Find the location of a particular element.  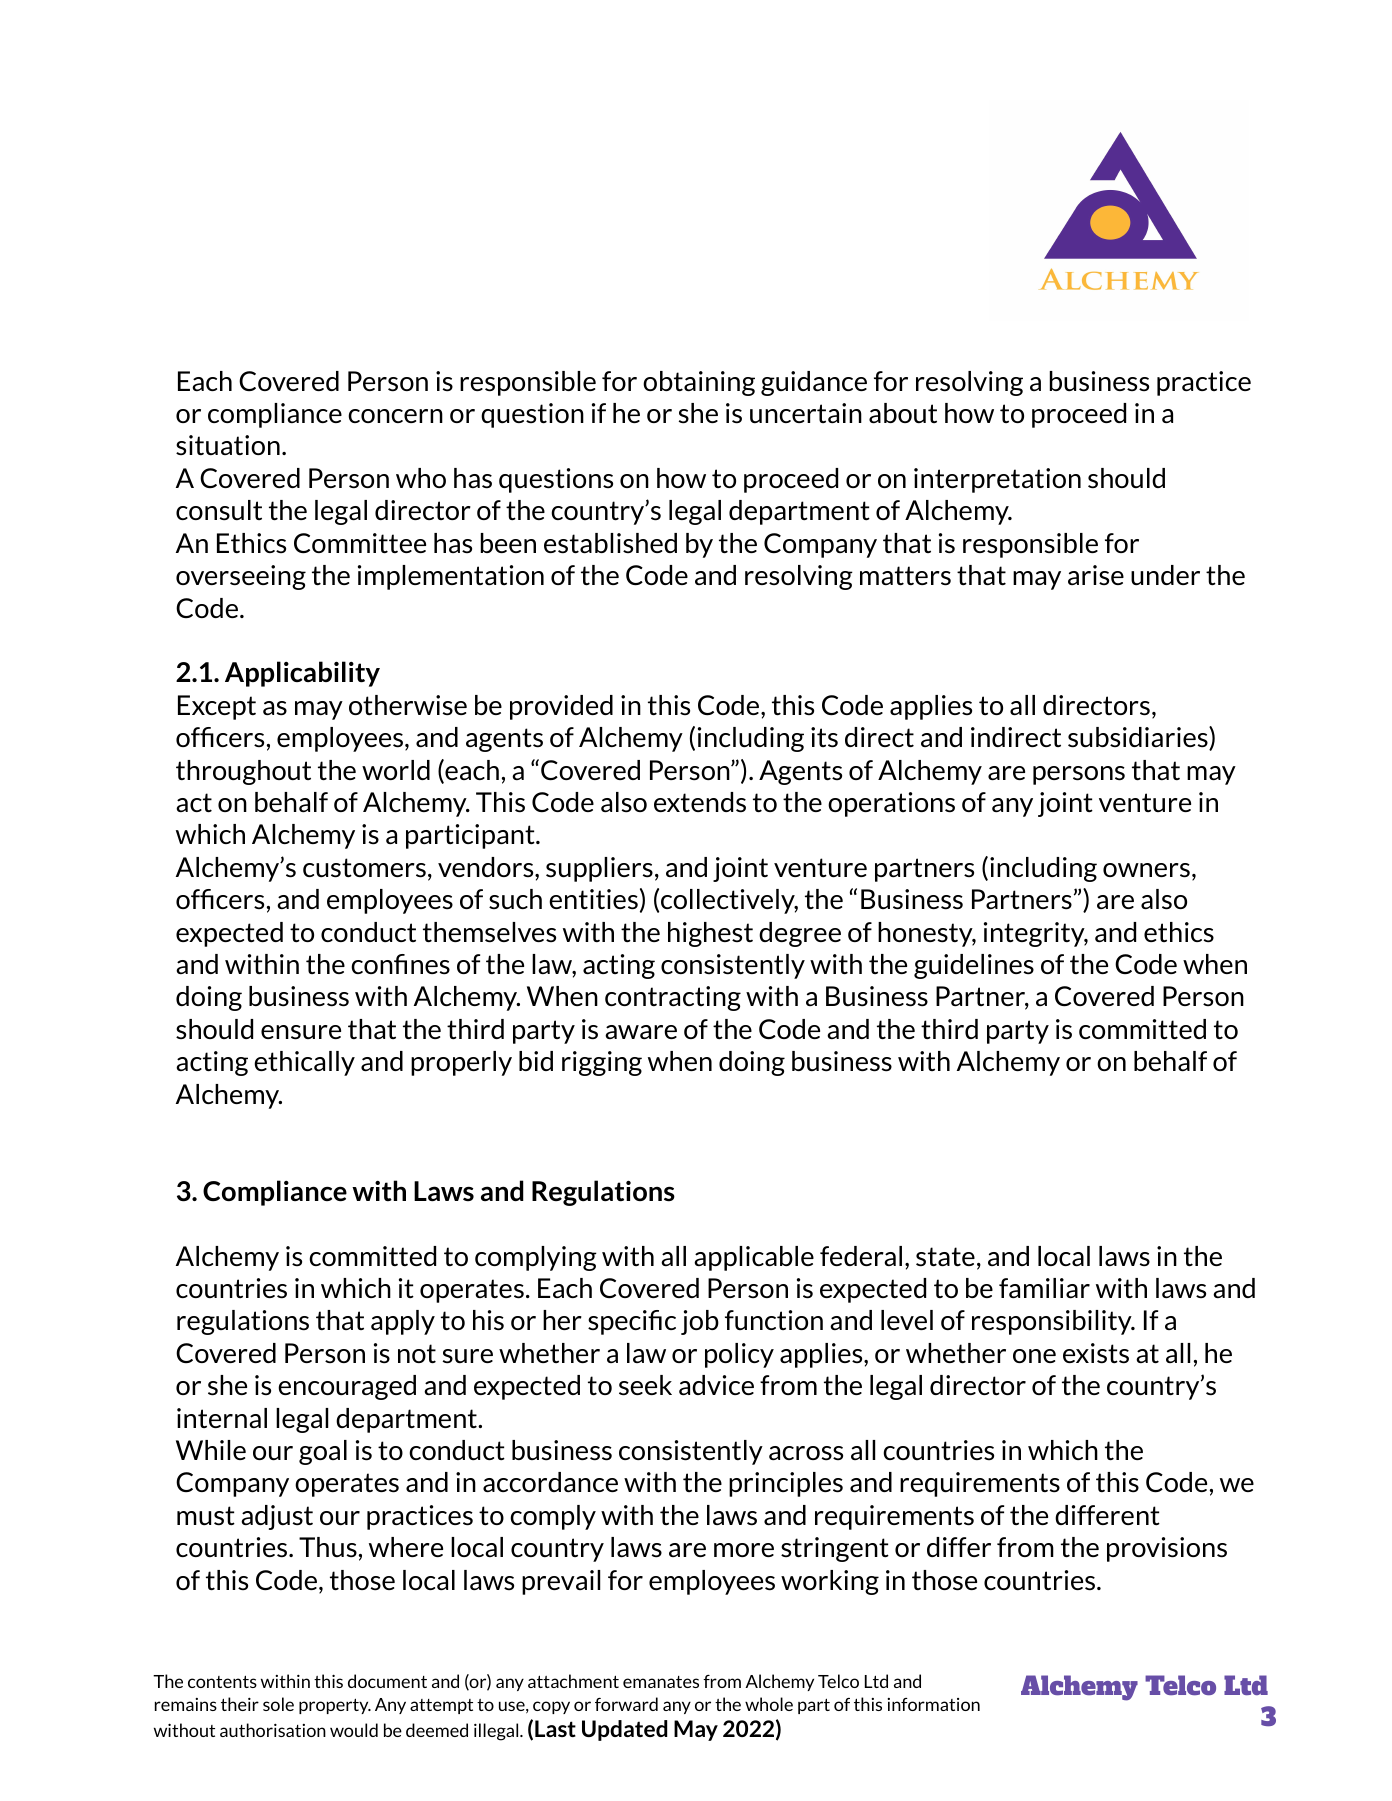

highest is located at coordinates (710, 934).
